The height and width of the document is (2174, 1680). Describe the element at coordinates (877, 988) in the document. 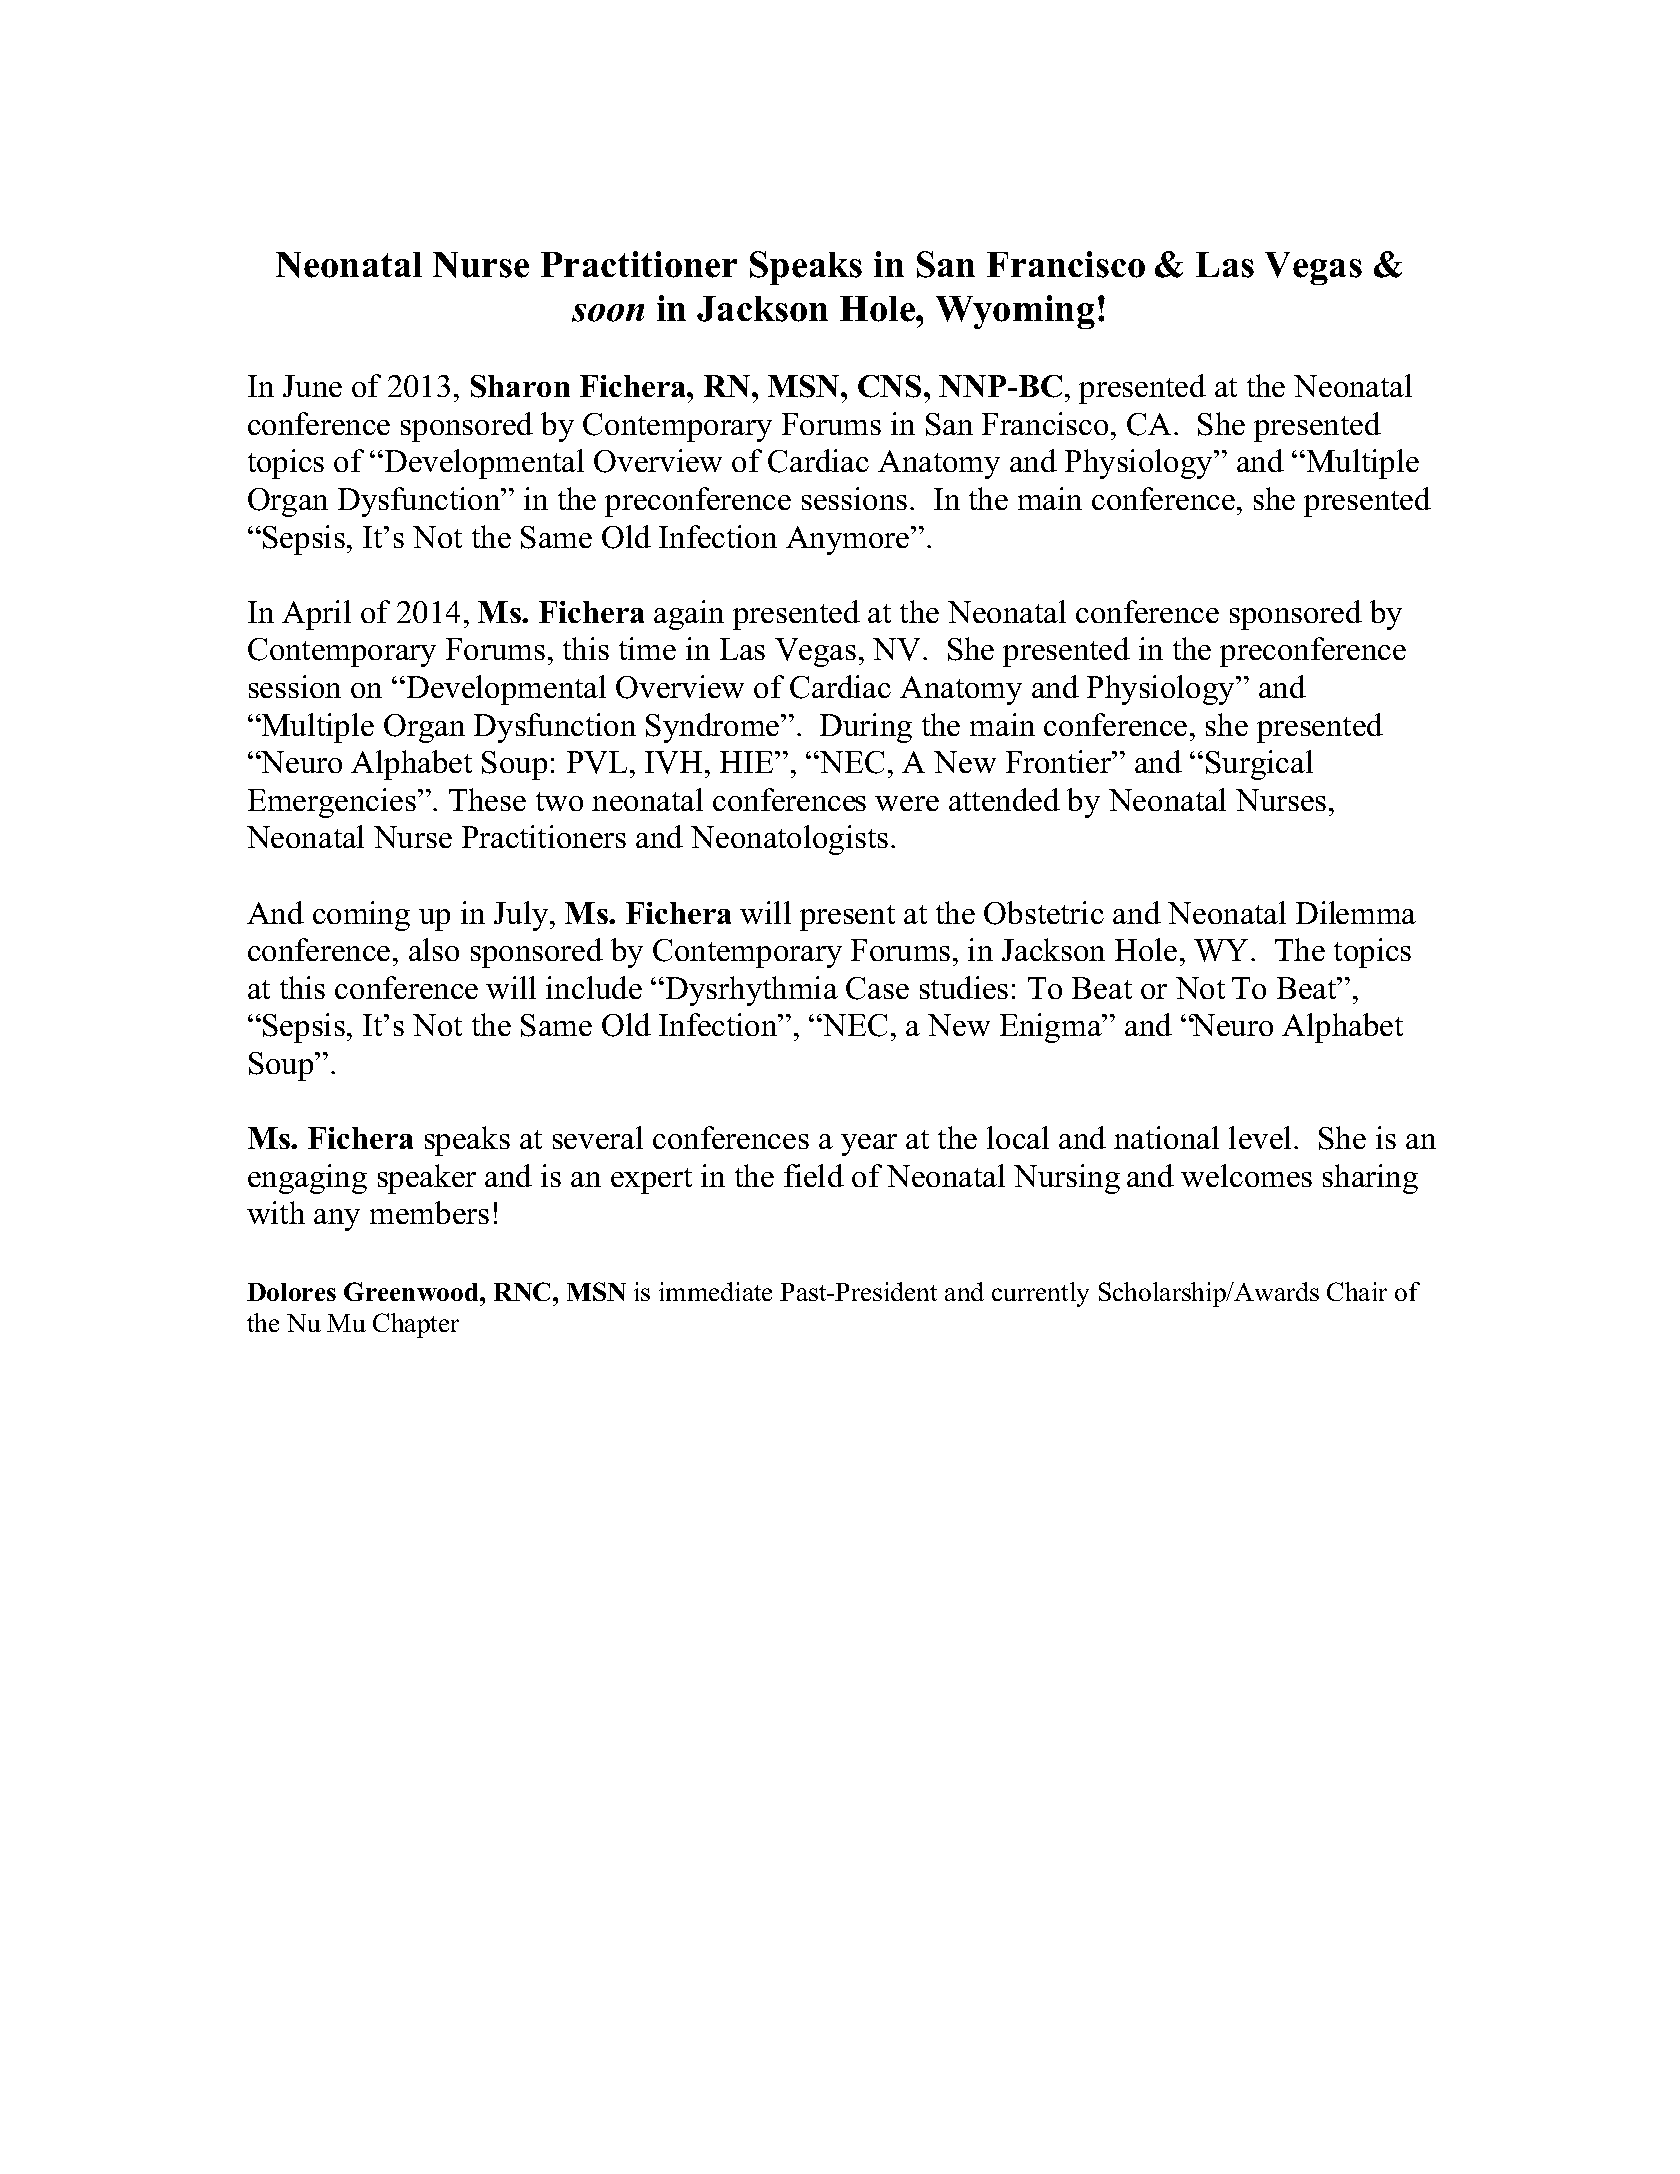

I see `Case` at that location.
